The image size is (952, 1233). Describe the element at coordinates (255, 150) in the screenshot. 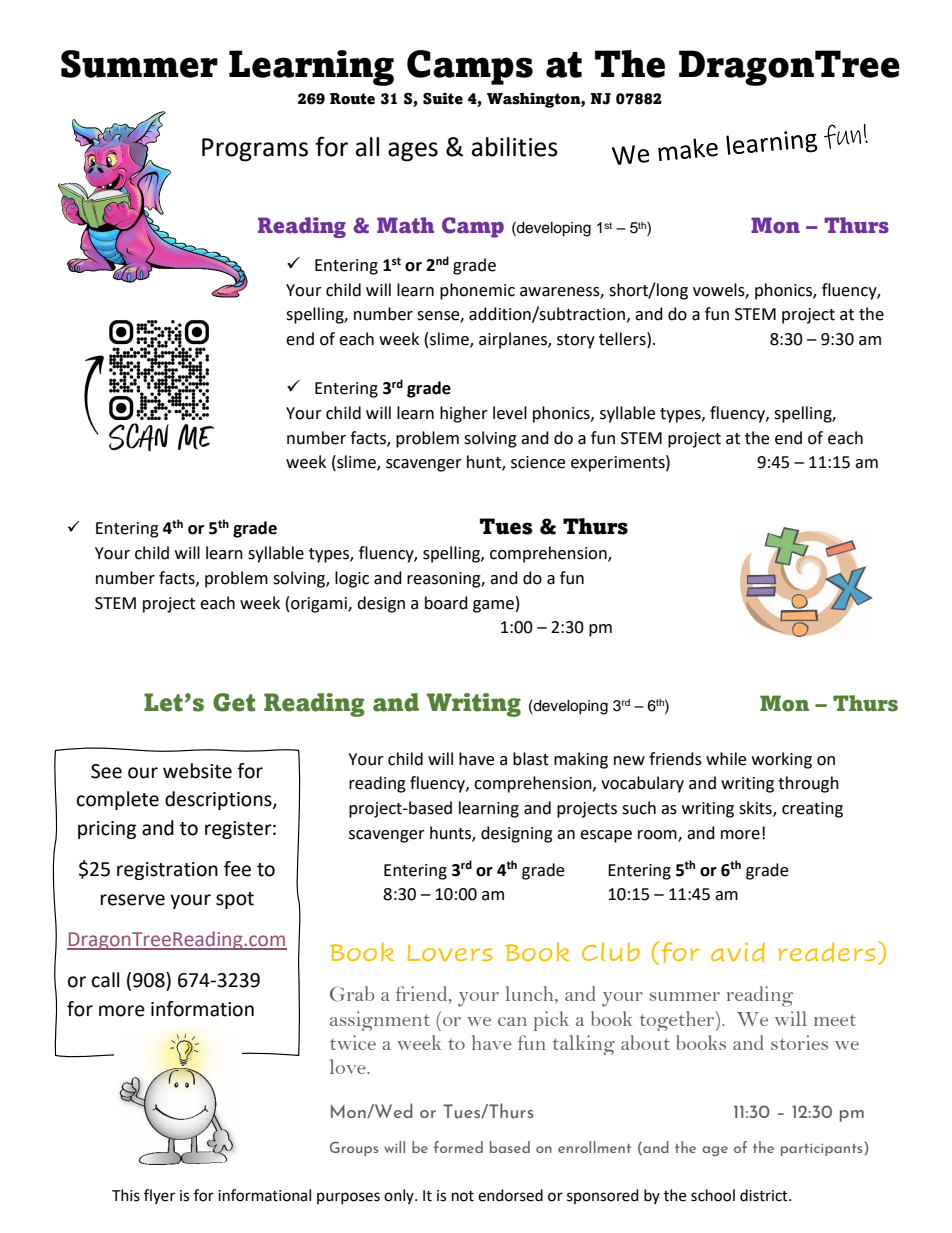

I see `Programs` at that location.
